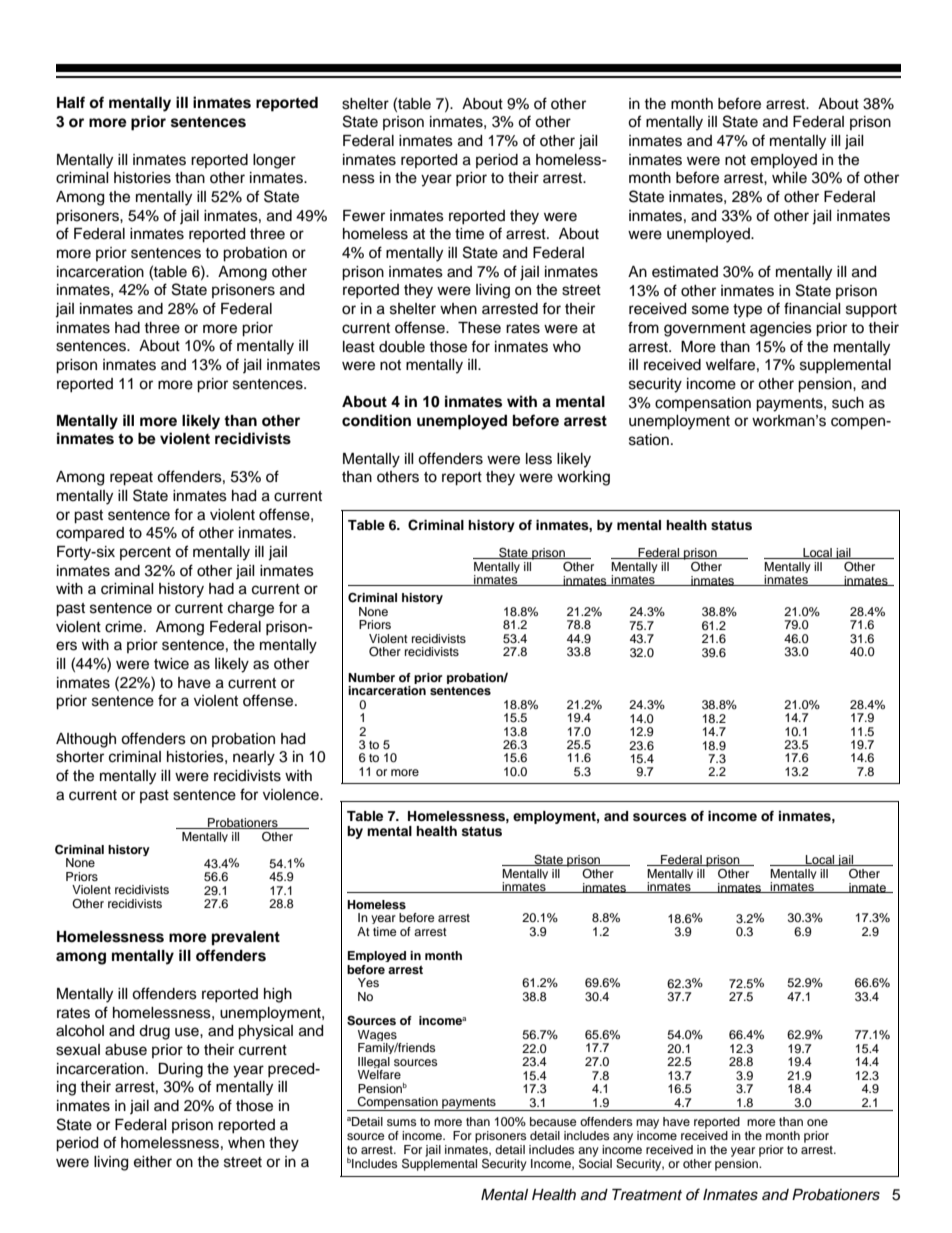  What do you see at coordinates (246, 938) in the screenshot?
I see `prevalent` at bounding box center [246, 938].
